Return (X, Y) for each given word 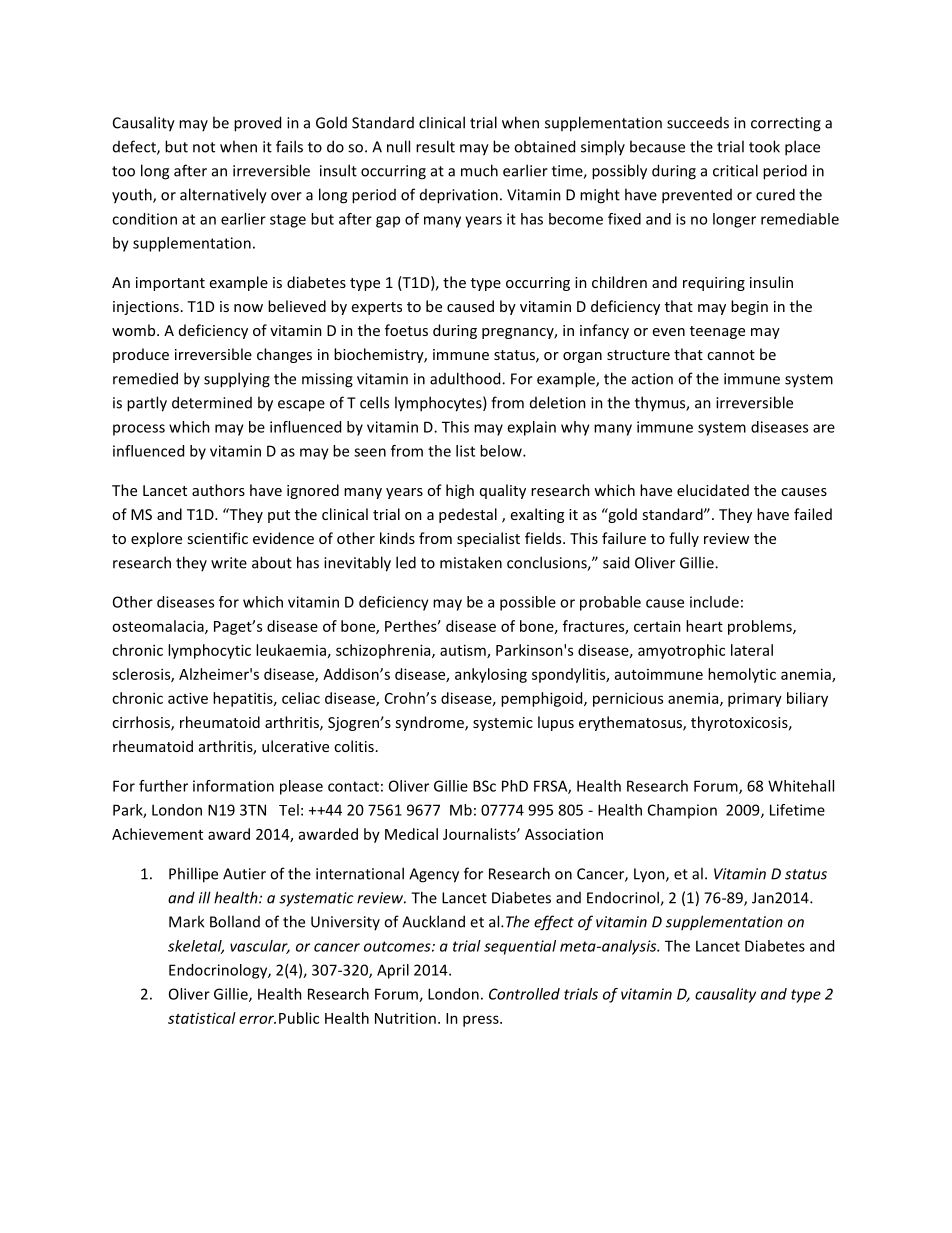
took (764, 146)
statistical (202, 1018)
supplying (237, 380)
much (479, 170)
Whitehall (801, 786)
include (714, 602)
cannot (731, 355)
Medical (411, 834)
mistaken (471, 562)
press (482, 1021)
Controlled (524, 994)
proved (257, 124)
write (229, 563)
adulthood (466, 378)
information (233, 786)
